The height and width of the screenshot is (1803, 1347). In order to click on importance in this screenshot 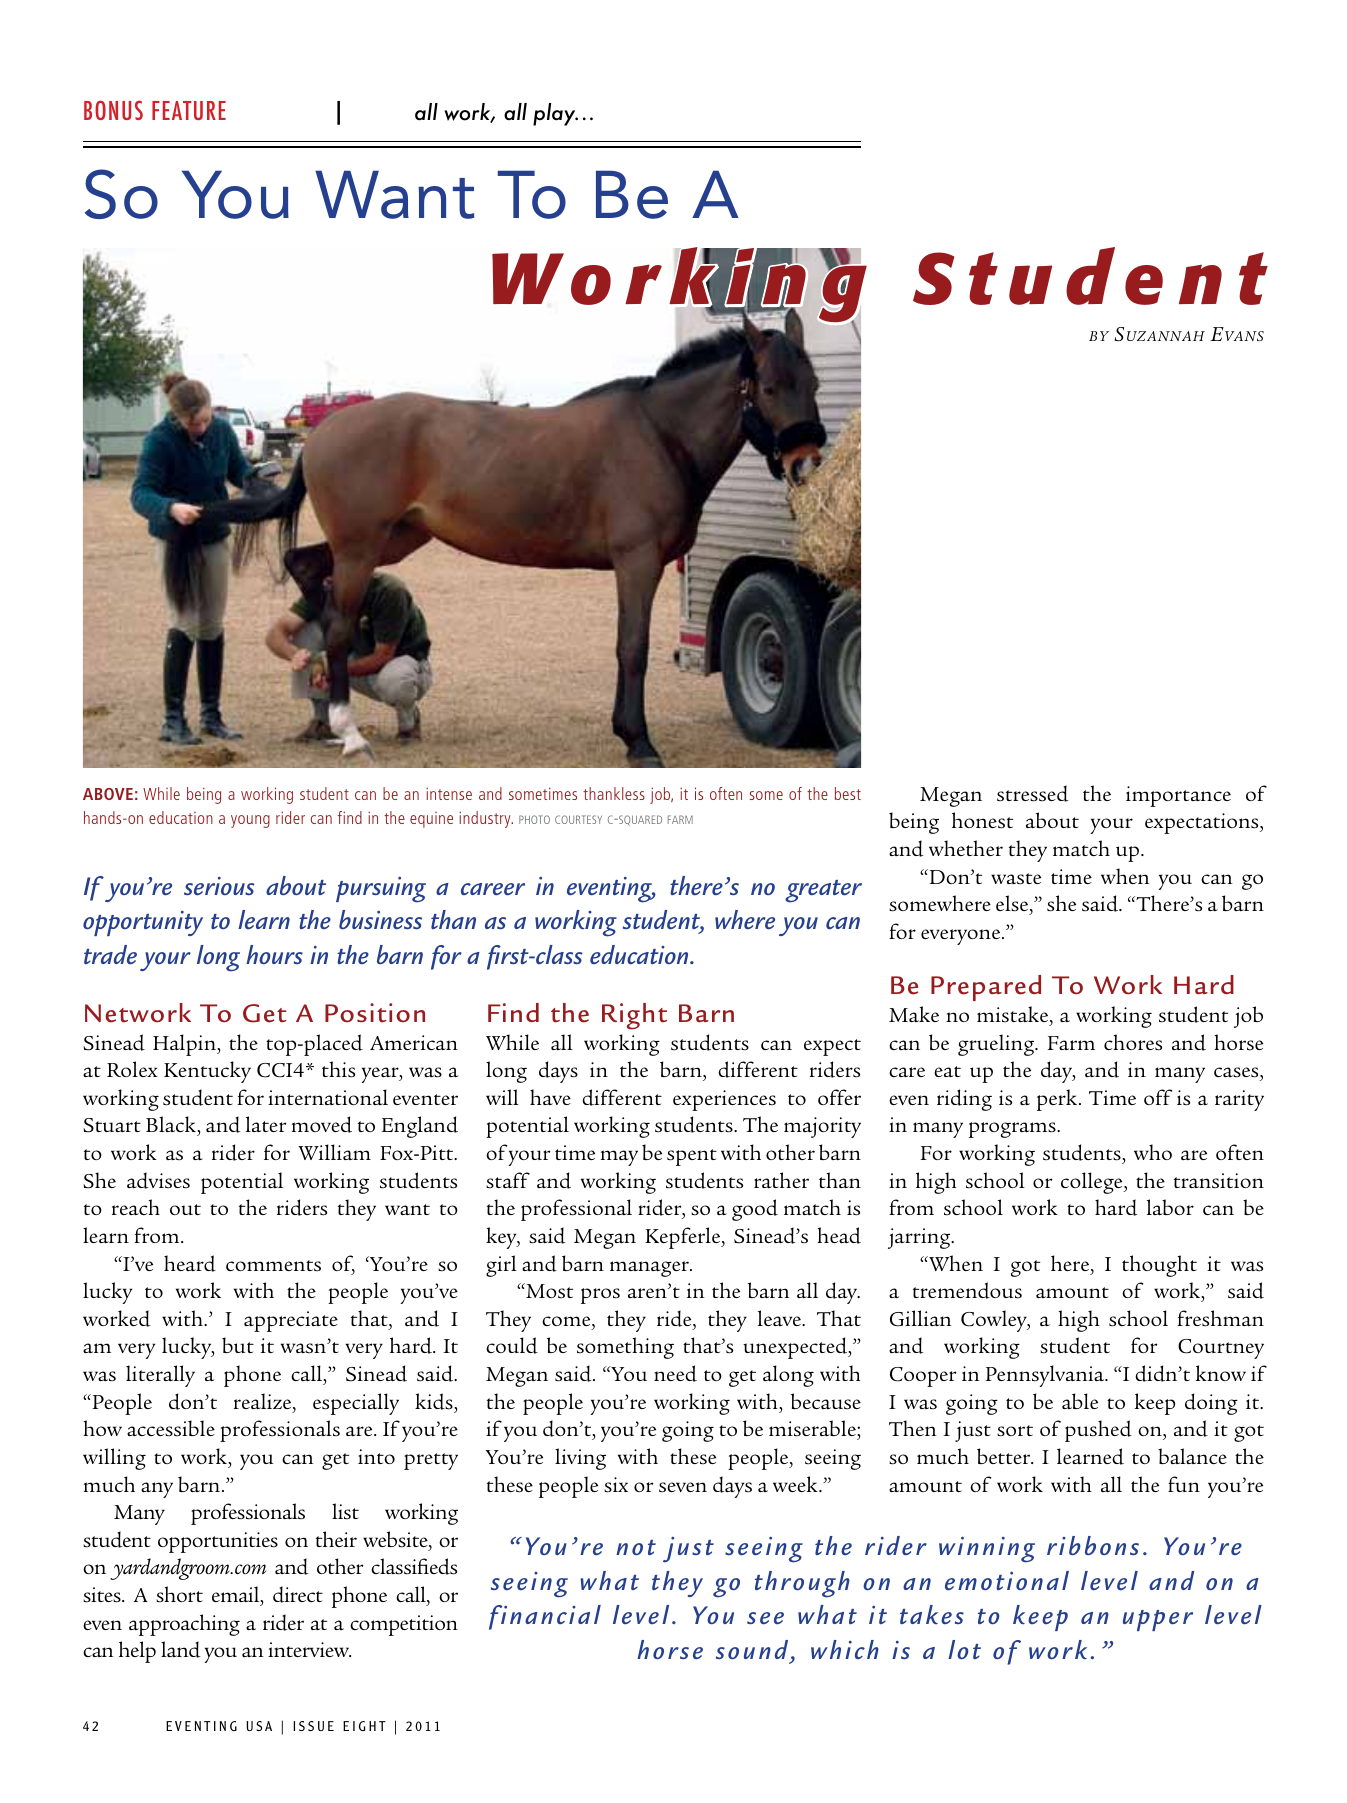, I will do `click(1178, 796)`.
